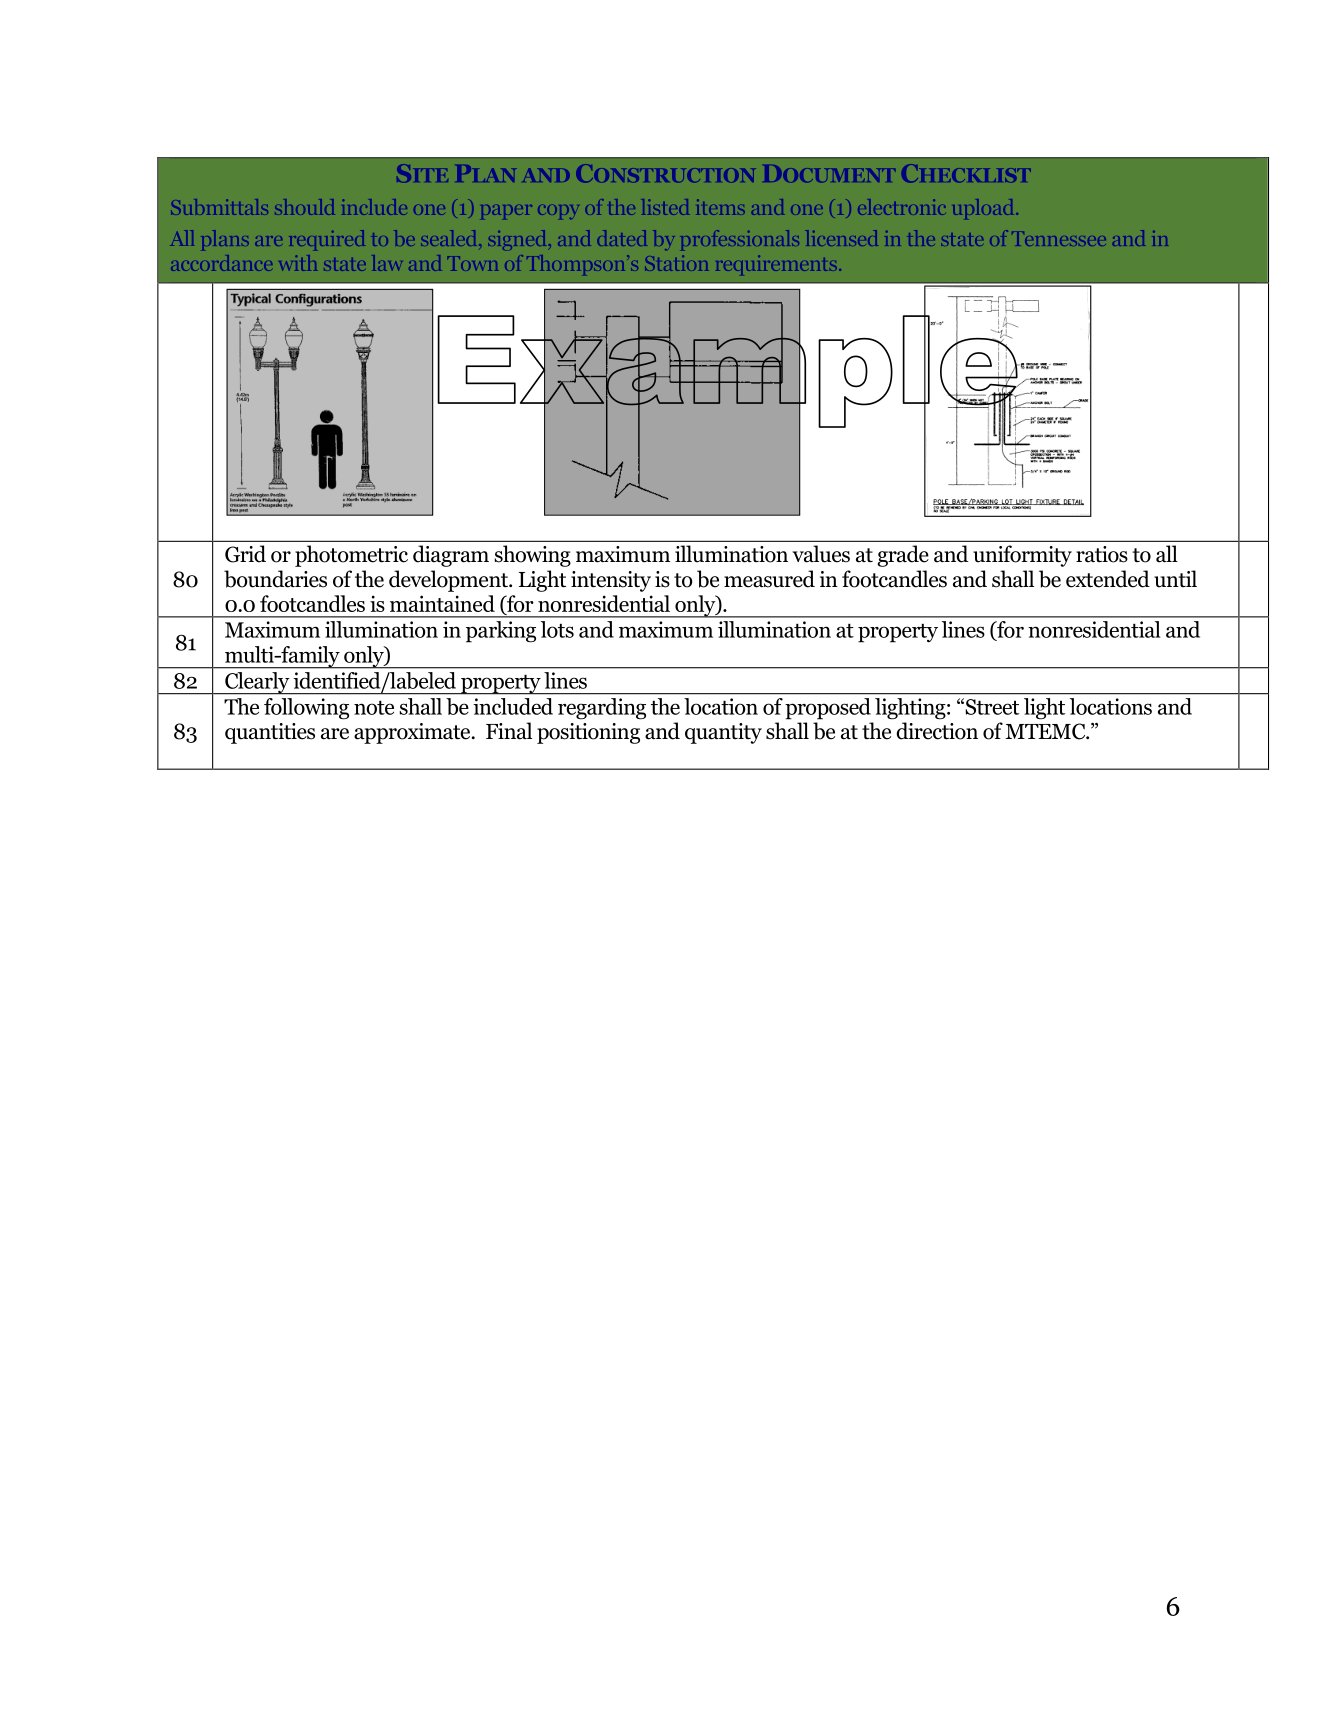  What do you see at coordinates (1102, 554) in the screenshot?
I see `ratios` at bounding box center [1102, 554].
